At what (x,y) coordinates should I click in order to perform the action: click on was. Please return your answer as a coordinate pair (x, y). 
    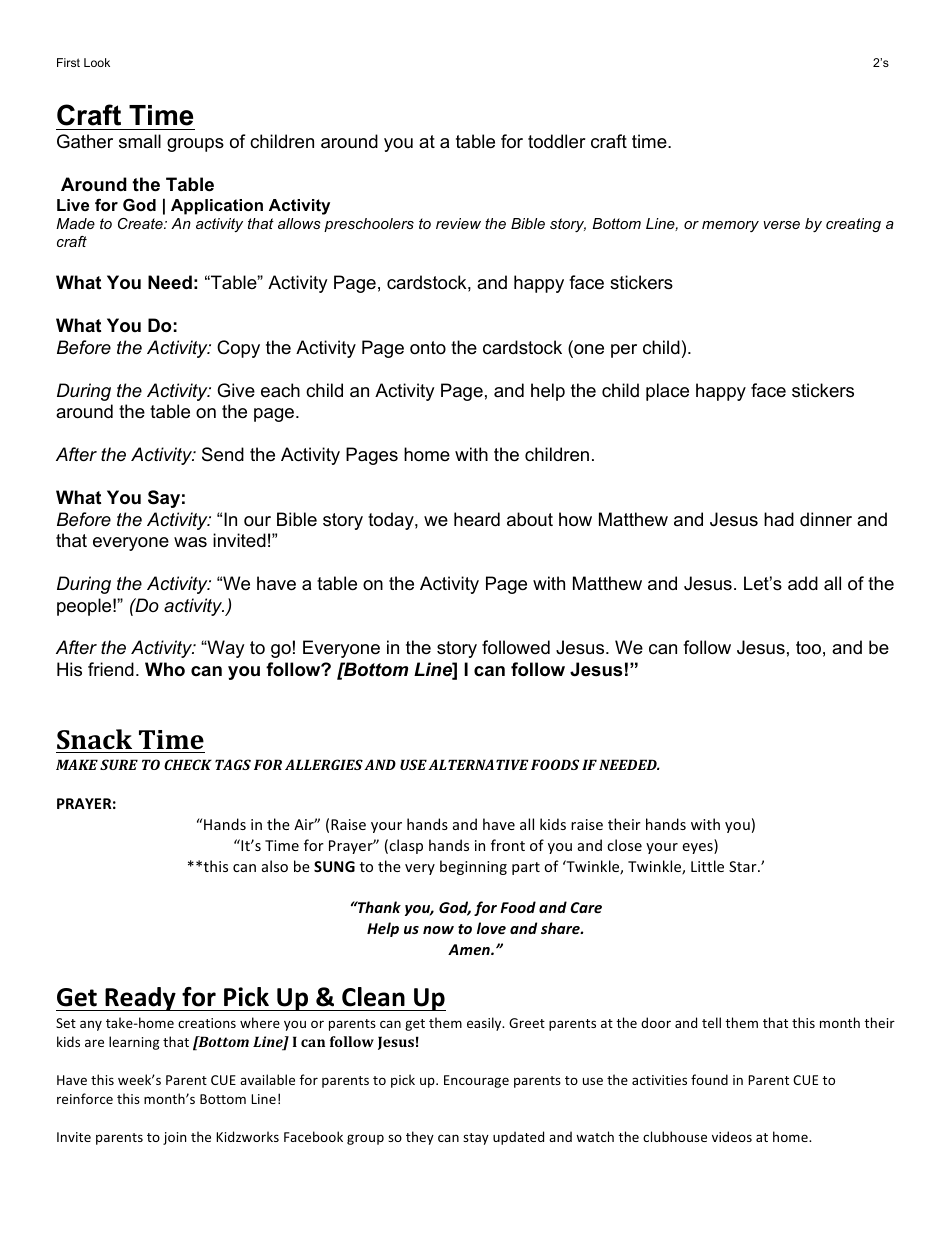
    Looking at the image, I should click on (190, 542).
